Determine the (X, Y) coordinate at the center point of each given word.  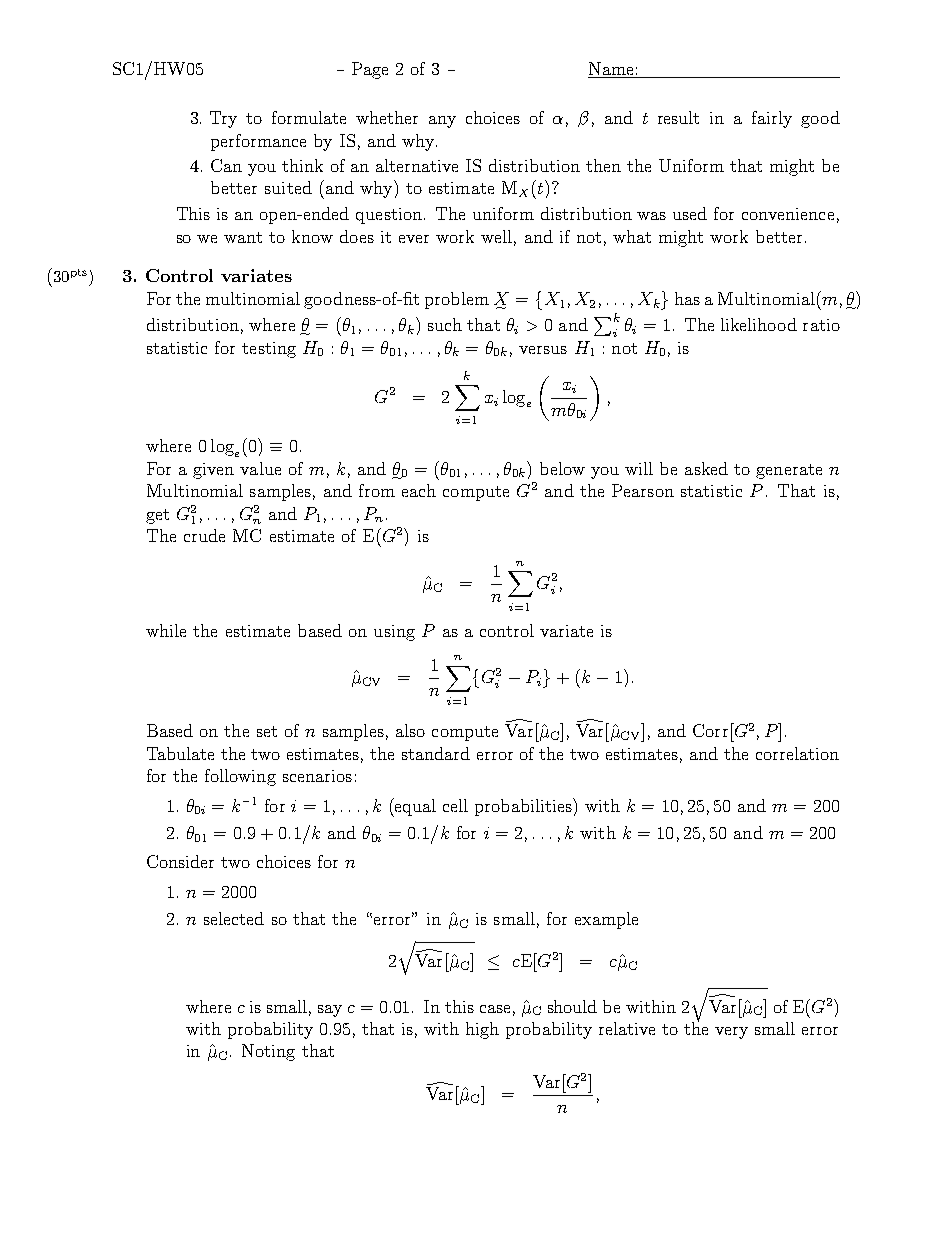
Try (223, 119)
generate (789, 471)
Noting (268, 1052)
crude (204, 535)
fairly (772, 119)
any (442, 122)
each (419, 490)
